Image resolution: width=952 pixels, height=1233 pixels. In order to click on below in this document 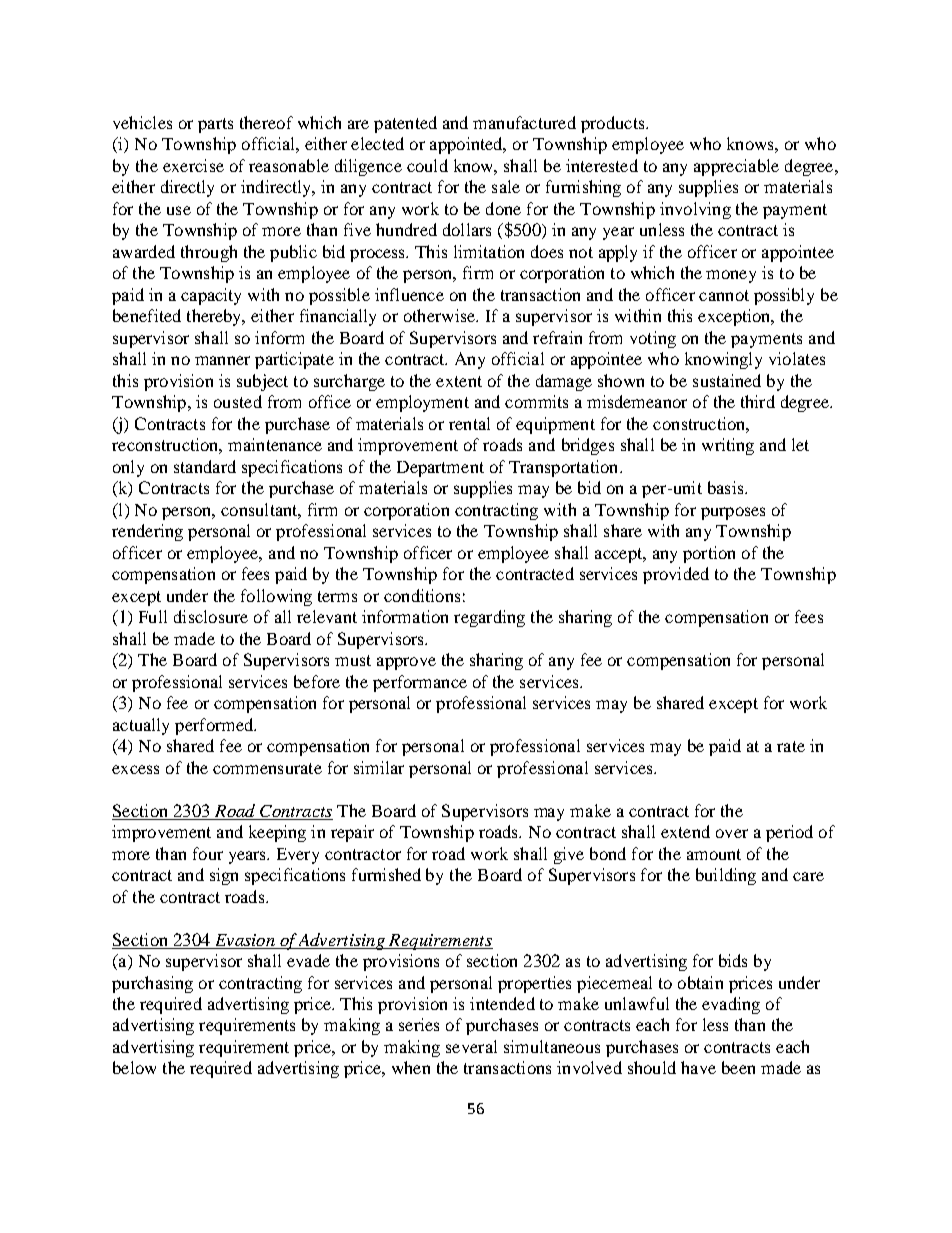, I will do `click(134, 1067)`.
